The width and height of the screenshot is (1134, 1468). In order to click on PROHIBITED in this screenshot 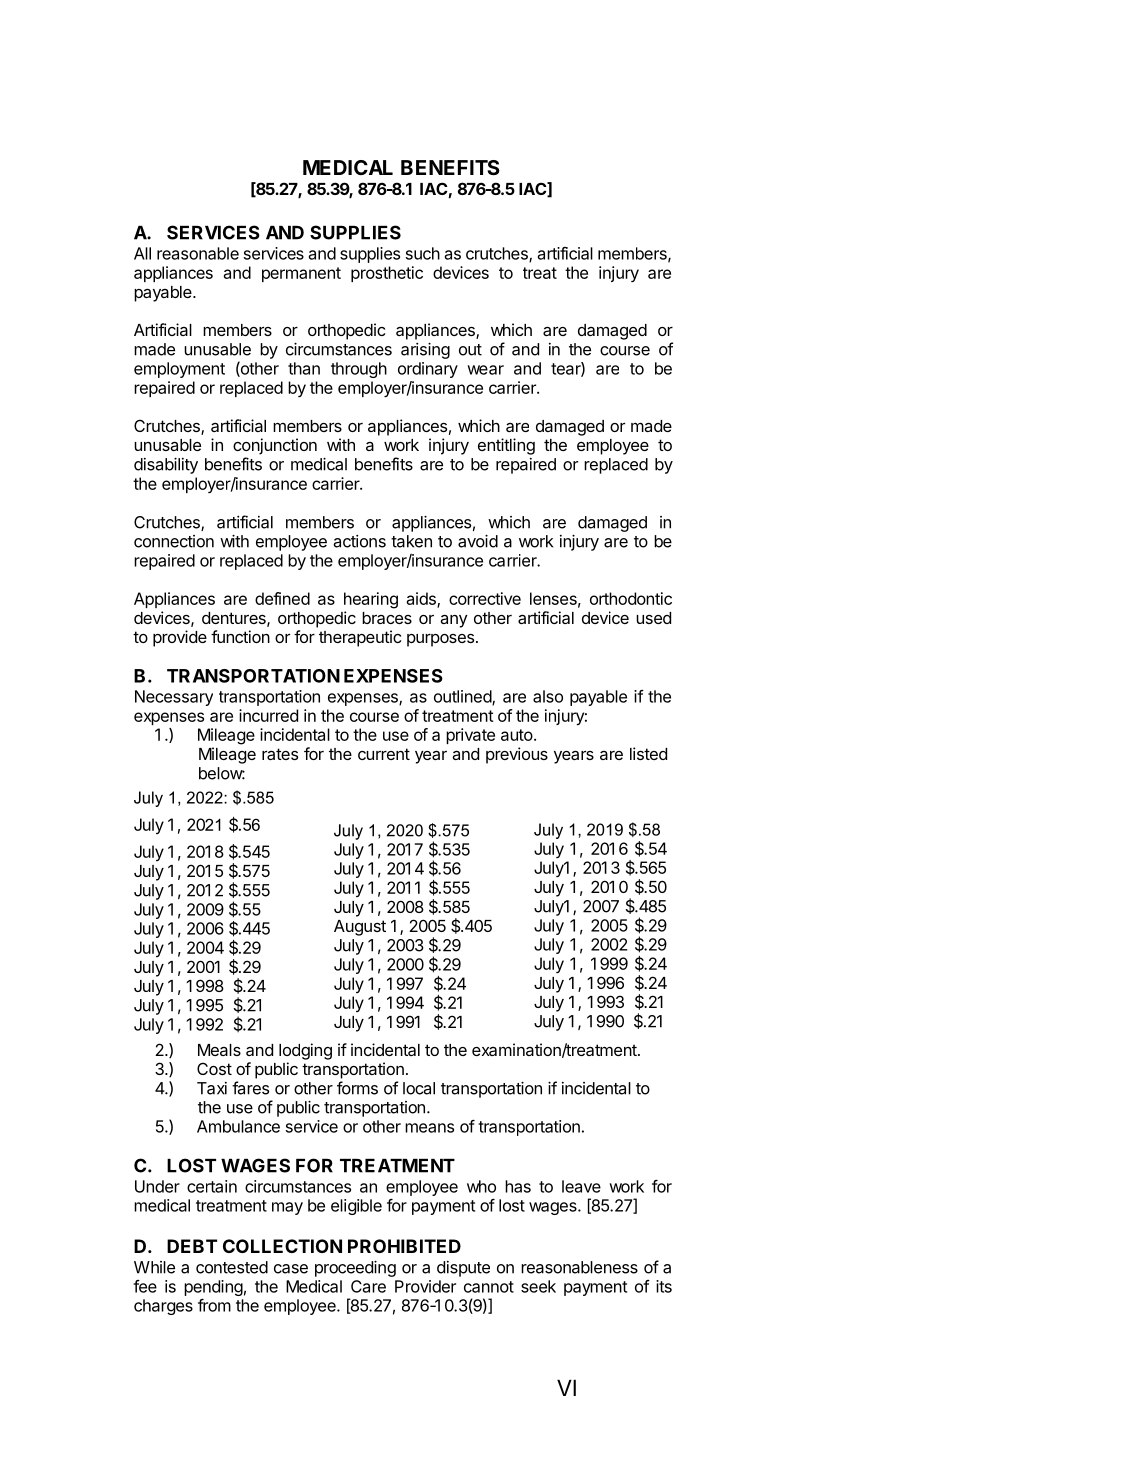, I will do `click(404, 1246)`.
